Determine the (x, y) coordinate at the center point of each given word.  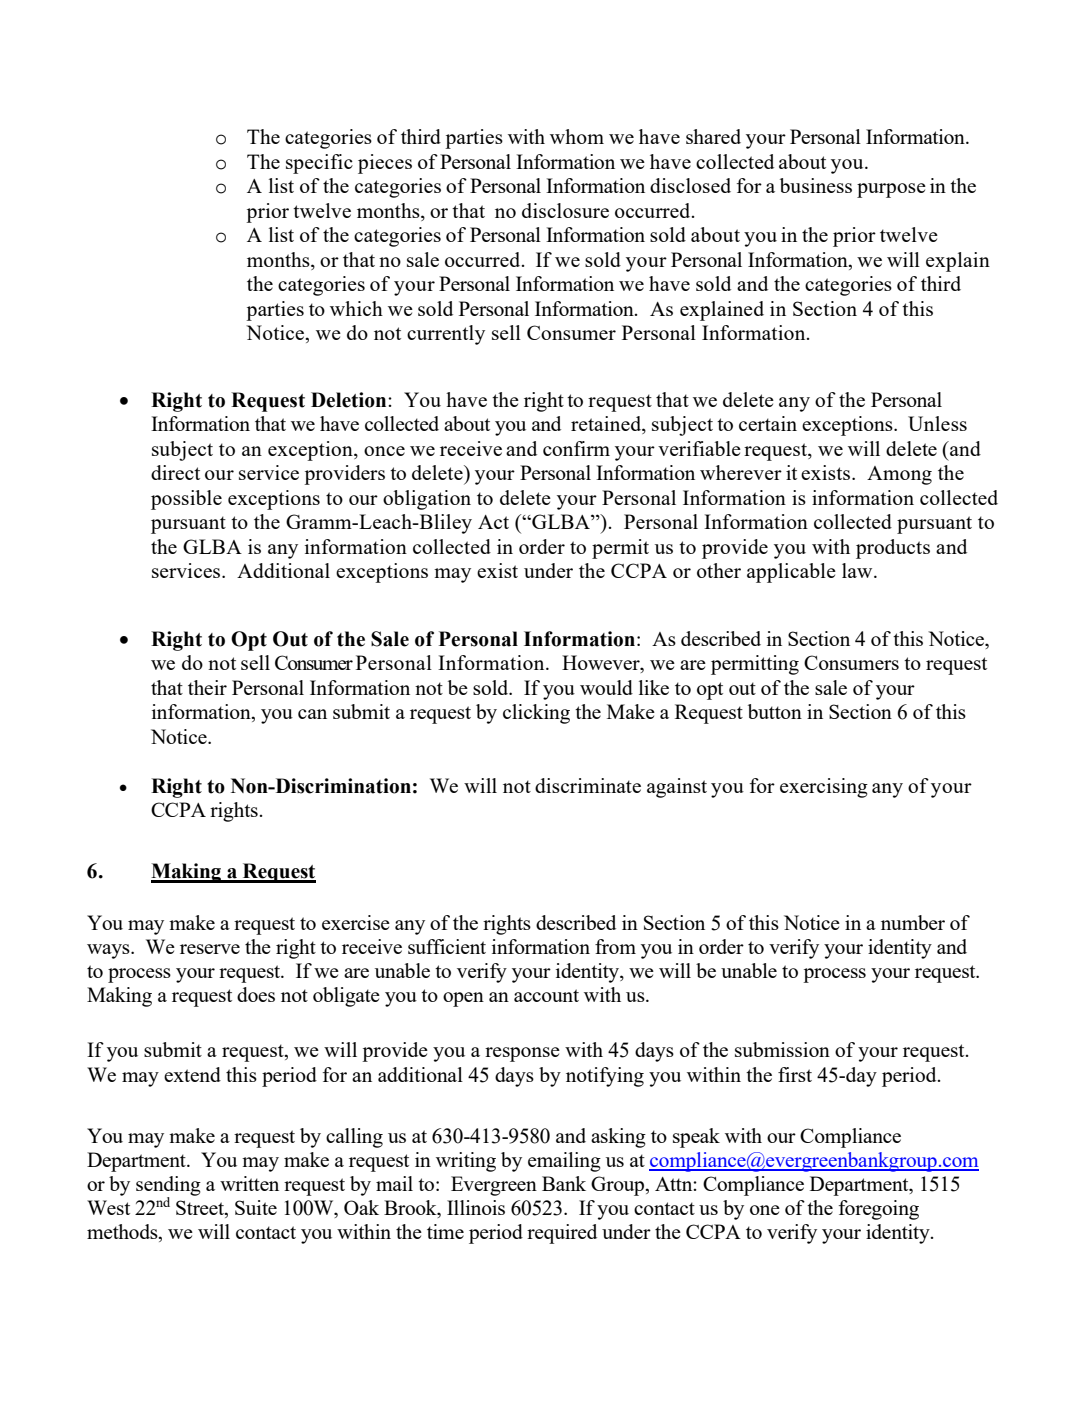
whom (577, 136)
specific (319, 164)
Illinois (476, 1207)
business (816, 185)
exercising (824, 788)
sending (168, 1187)
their (207, 687)
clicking (536, 714)
